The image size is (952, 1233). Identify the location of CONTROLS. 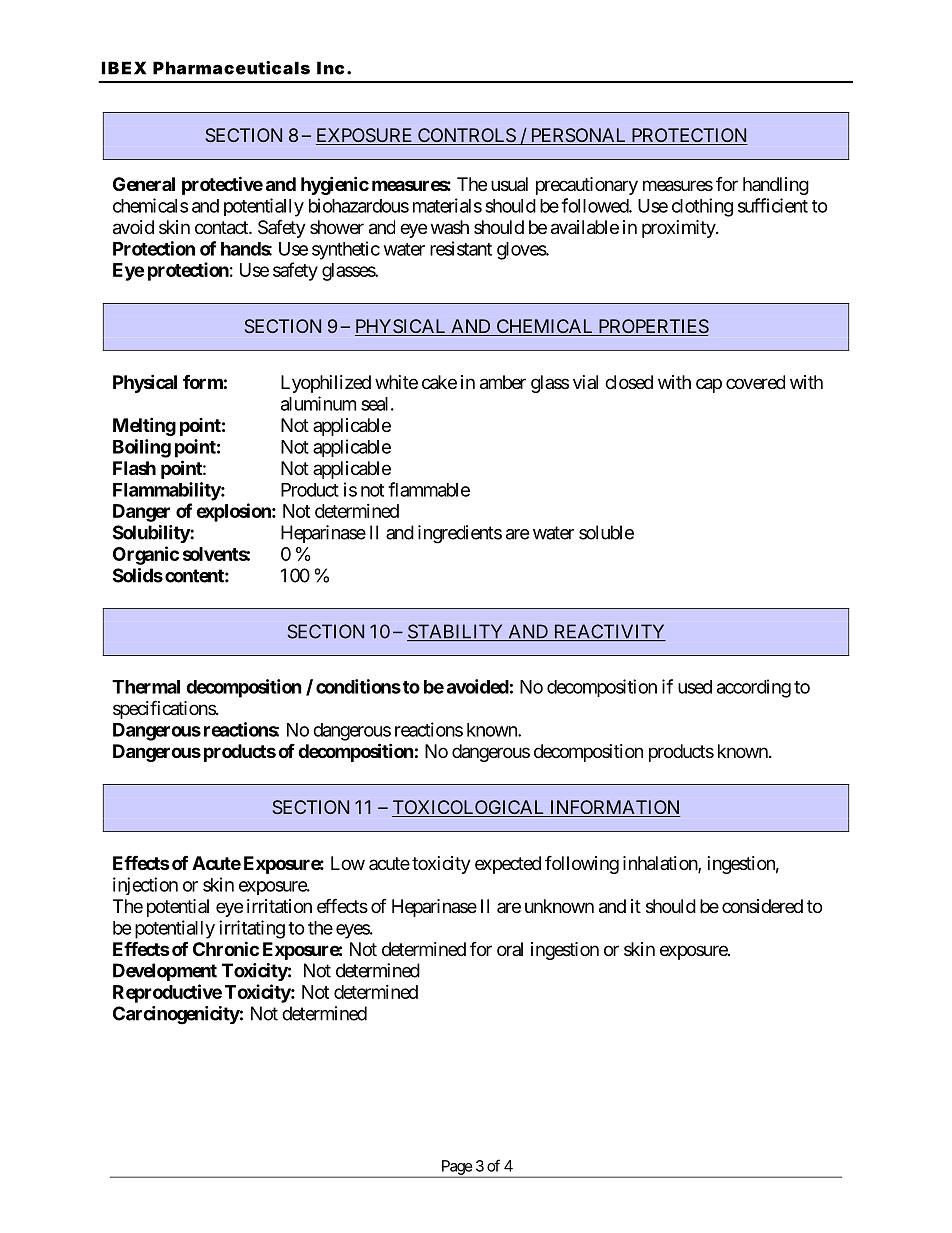
(466, 136).
